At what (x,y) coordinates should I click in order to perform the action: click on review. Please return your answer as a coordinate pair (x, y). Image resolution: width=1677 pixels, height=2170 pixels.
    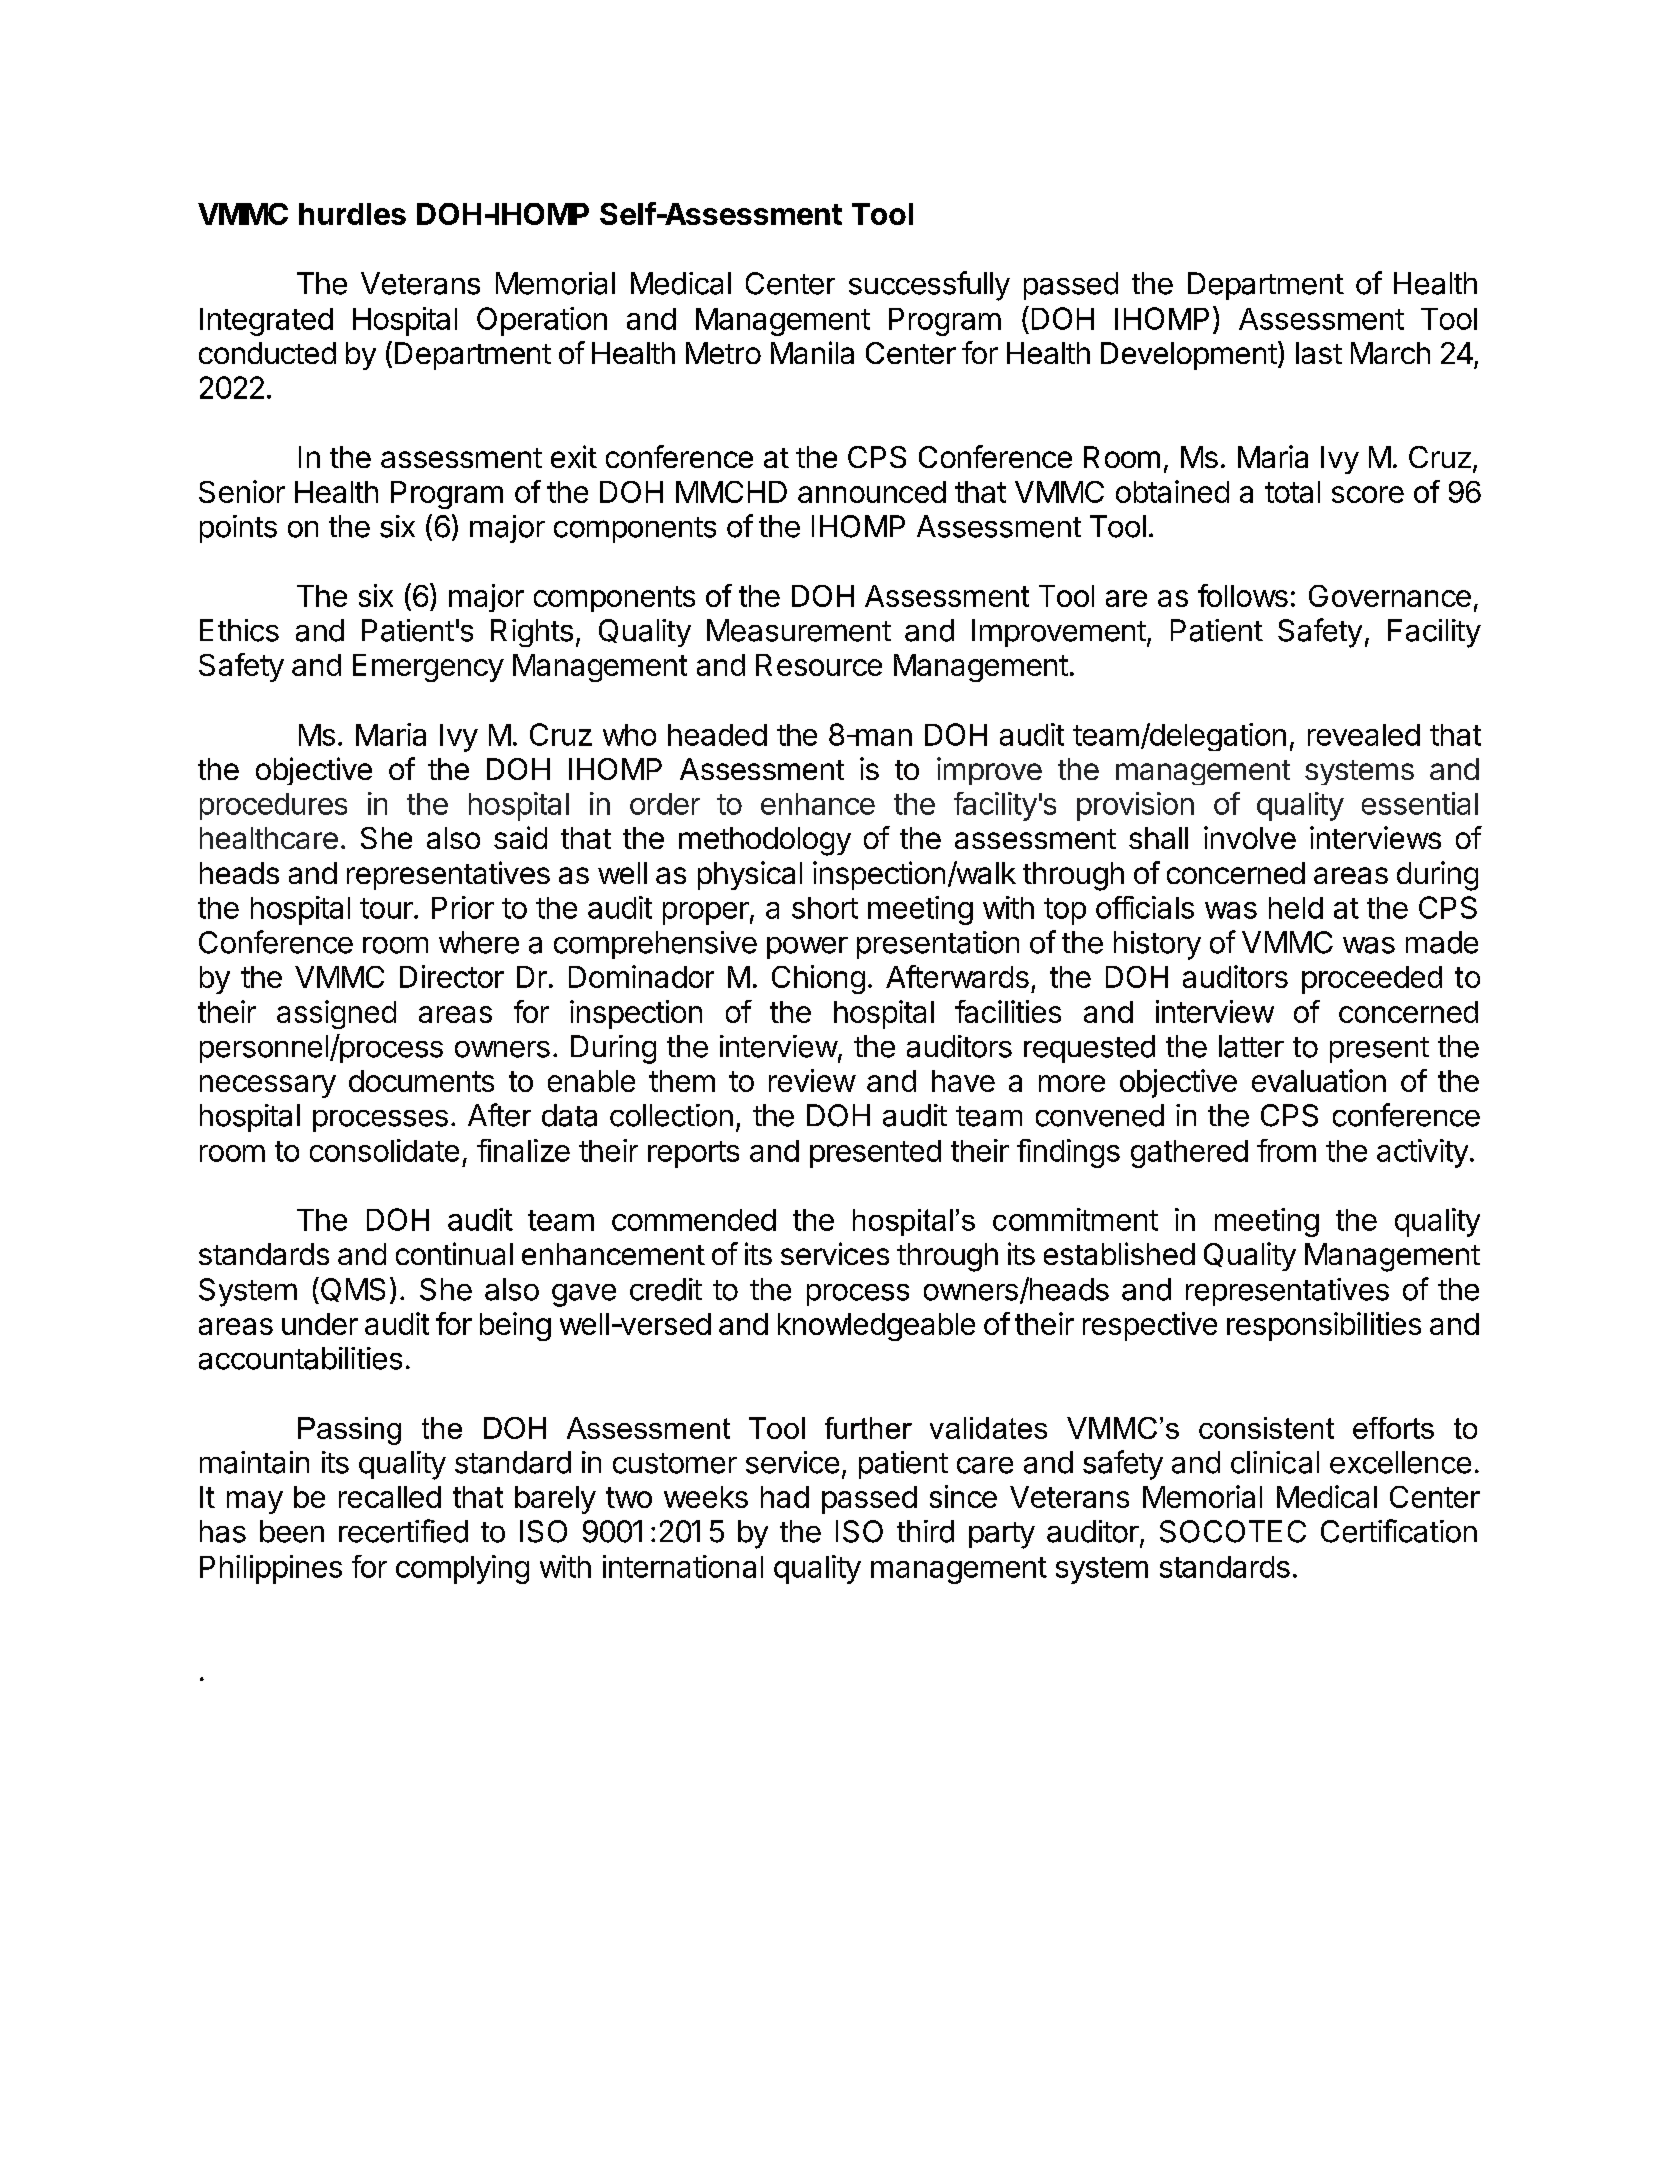
    Looking at the image, I should click on (812, 1080).
